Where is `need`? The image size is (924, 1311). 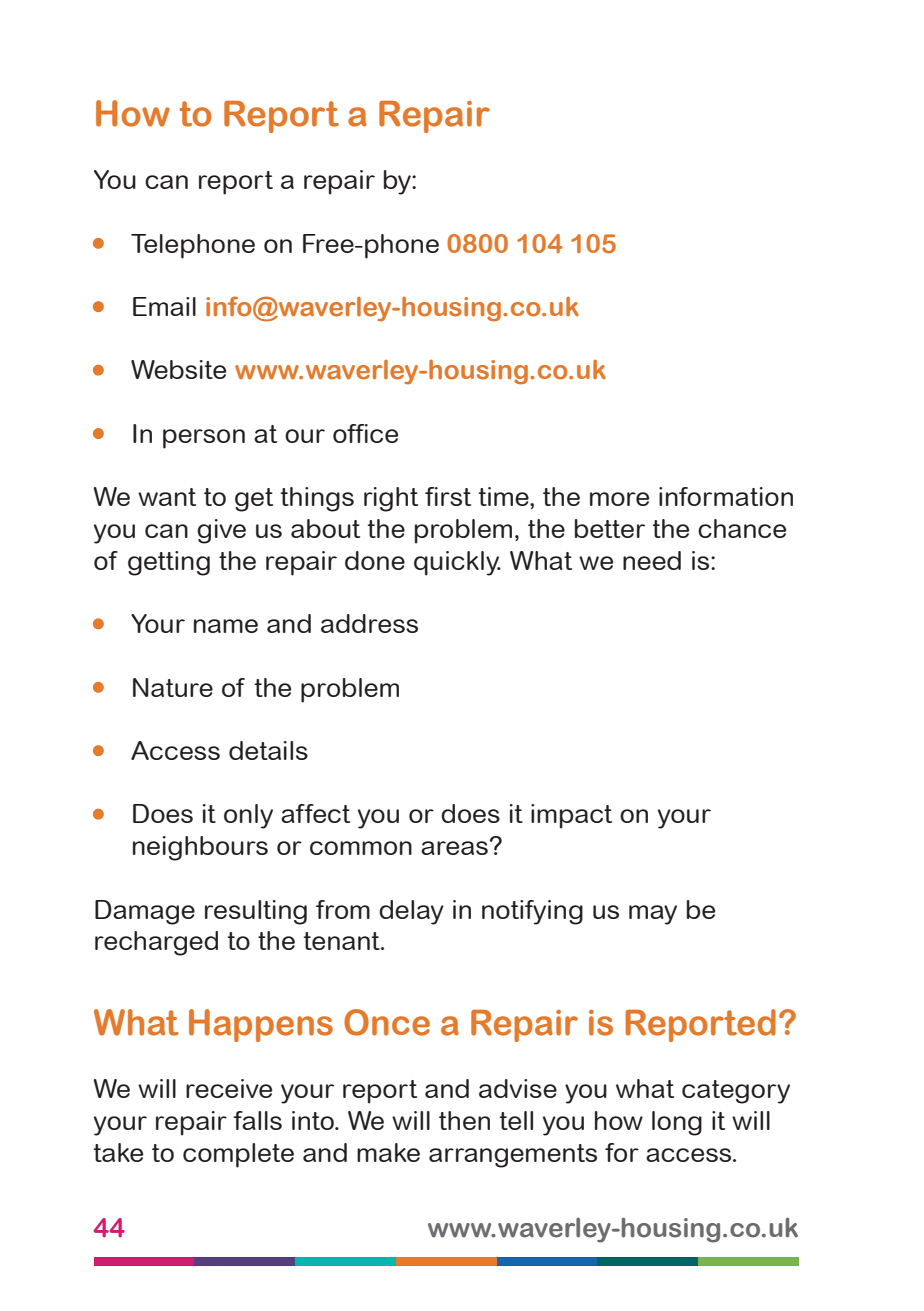 need is located at coordinates (652, 560).
